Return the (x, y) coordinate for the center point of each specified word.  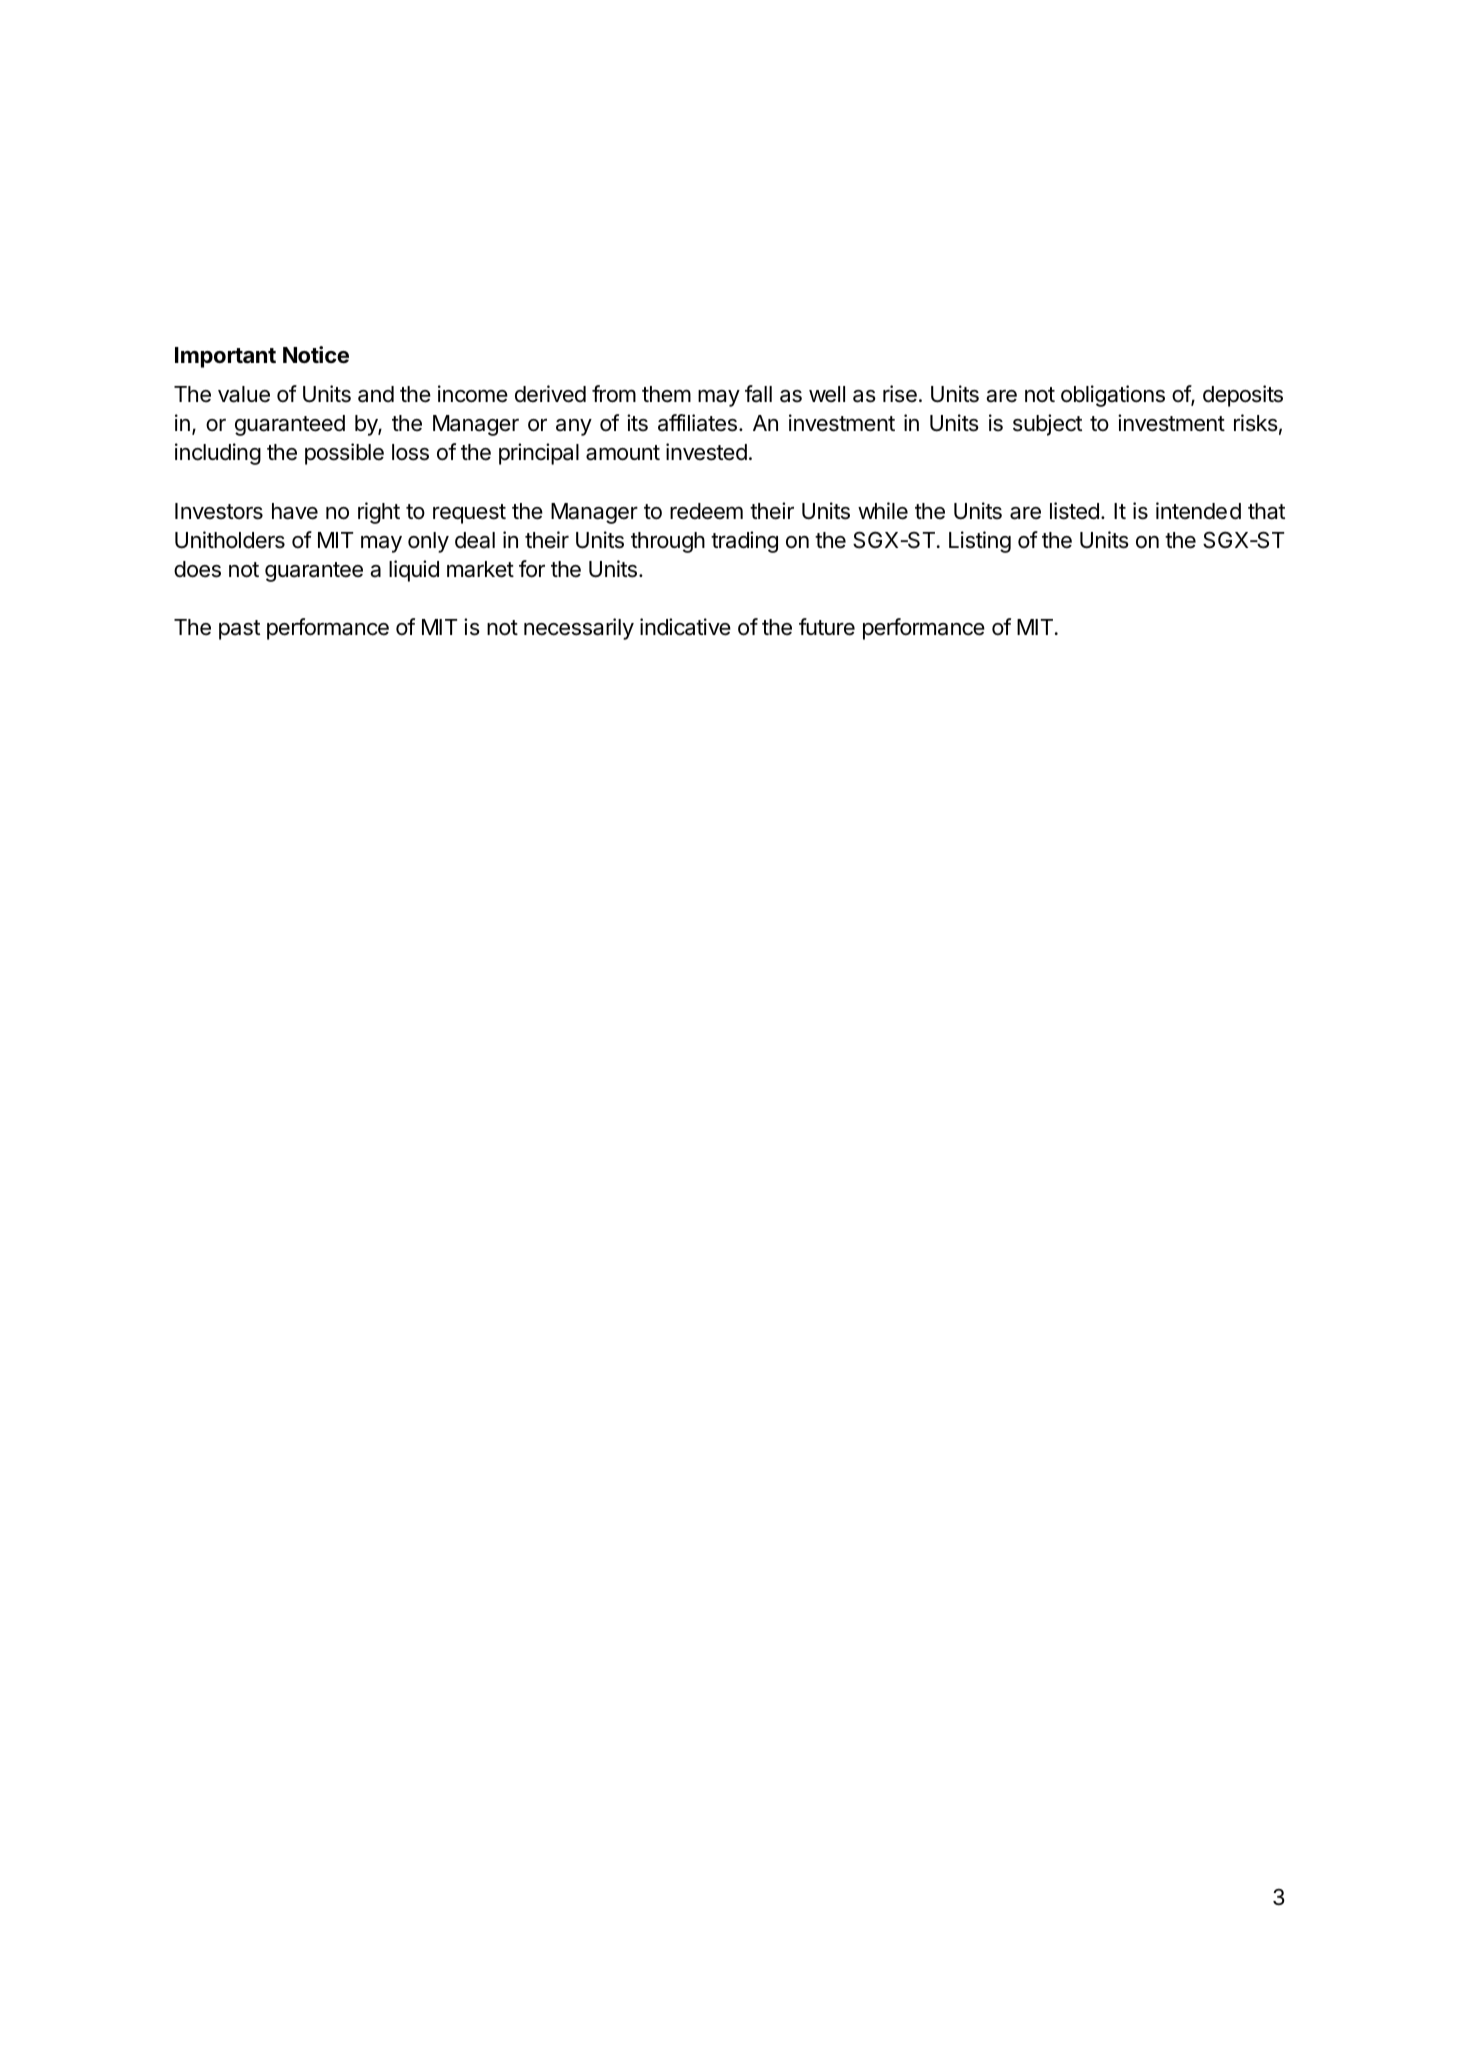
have (295, 511)
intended (1198, 511)
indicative (685, 627)
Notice (316, 355)
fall (758, 394)
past (239, 630)
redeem (706, 511)
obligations (1113, 396)
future (827, 627)
